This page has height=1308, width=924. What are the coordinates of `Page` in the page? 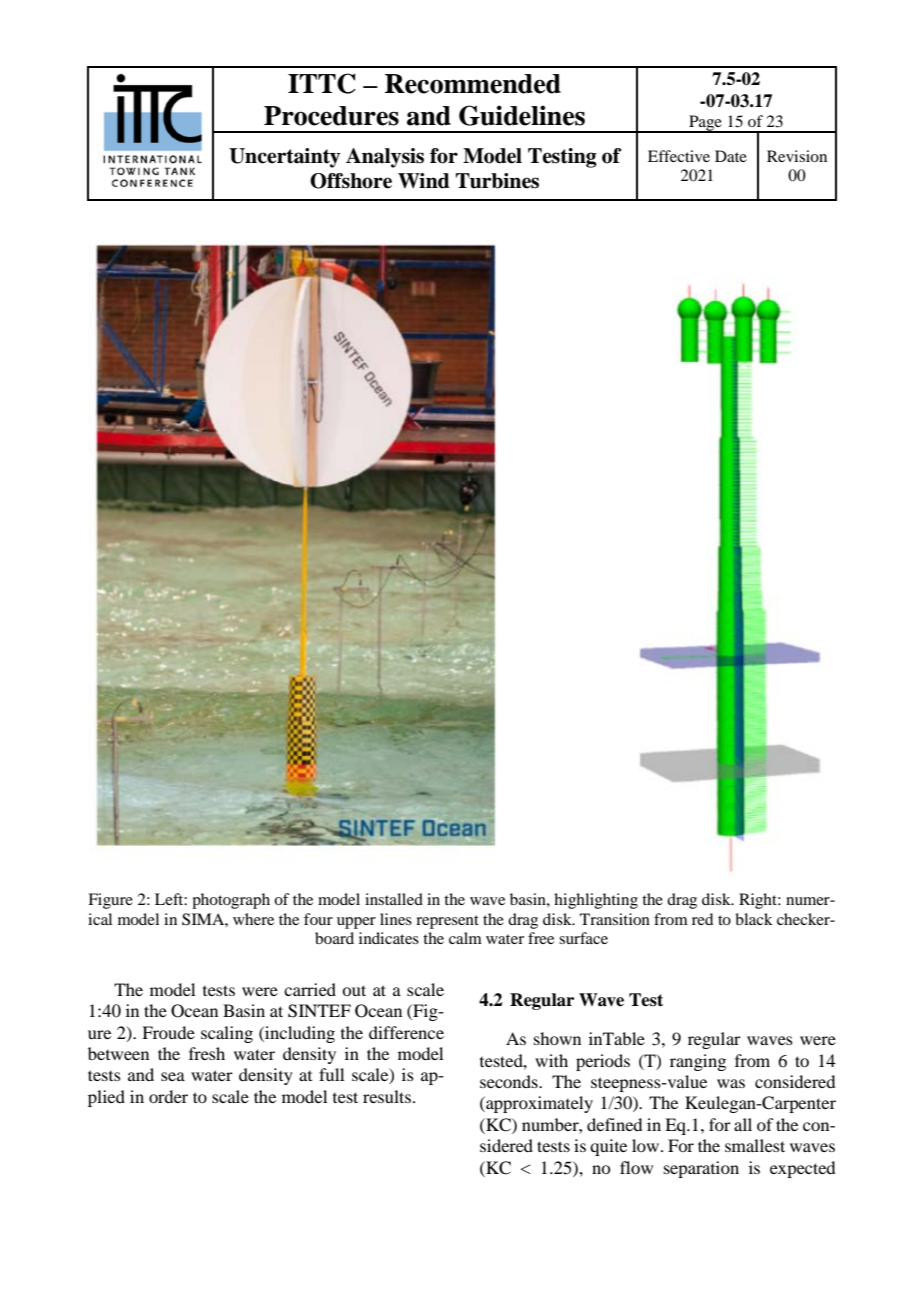 It's located at (705, 124).
